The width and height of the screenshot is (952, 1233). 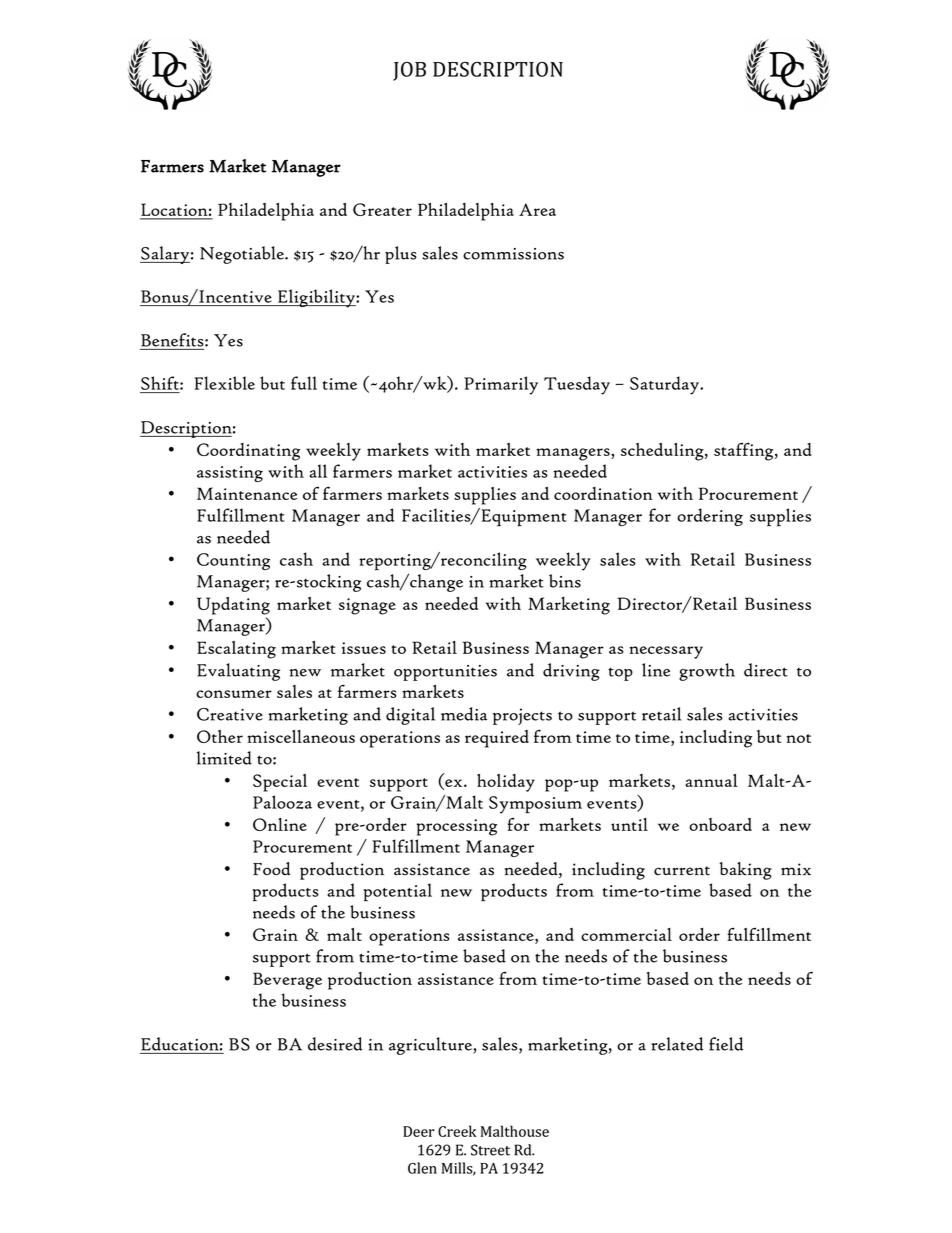 I want to click on full, so click(x=304, y=383).
